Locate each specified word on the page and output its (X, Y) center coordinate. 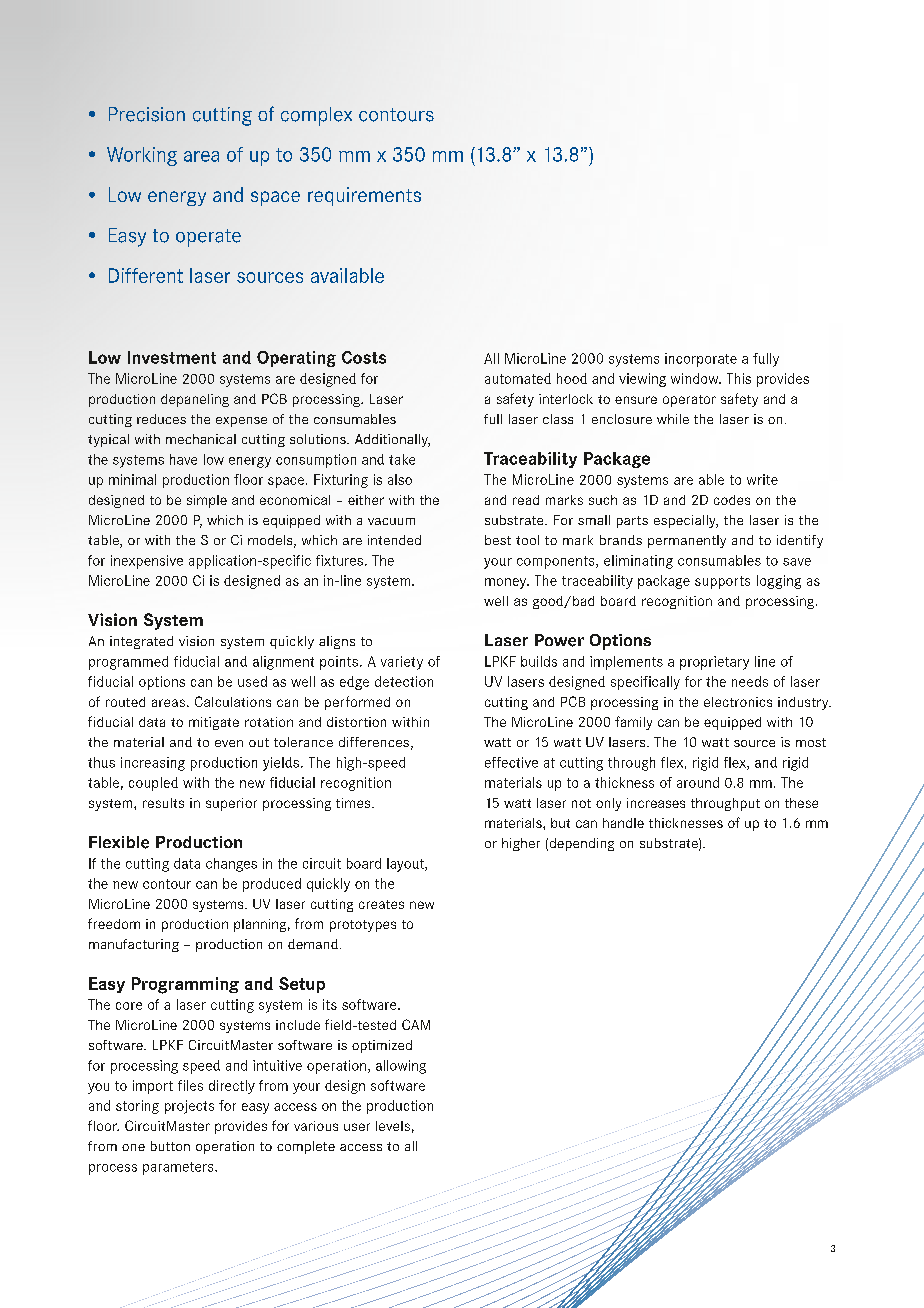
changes (231, 865)
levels (393, 1126)
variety (402, 663)
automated (518, 378)
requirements (364, 196)
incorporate (701, 360)
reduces (161, 419)
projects (189, 1107)
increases (656, 803)
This (739, 378)
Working (142, 156)
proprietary (714, 663)
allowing (401, 1067)
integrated (141, 642)
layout (406, 865)
